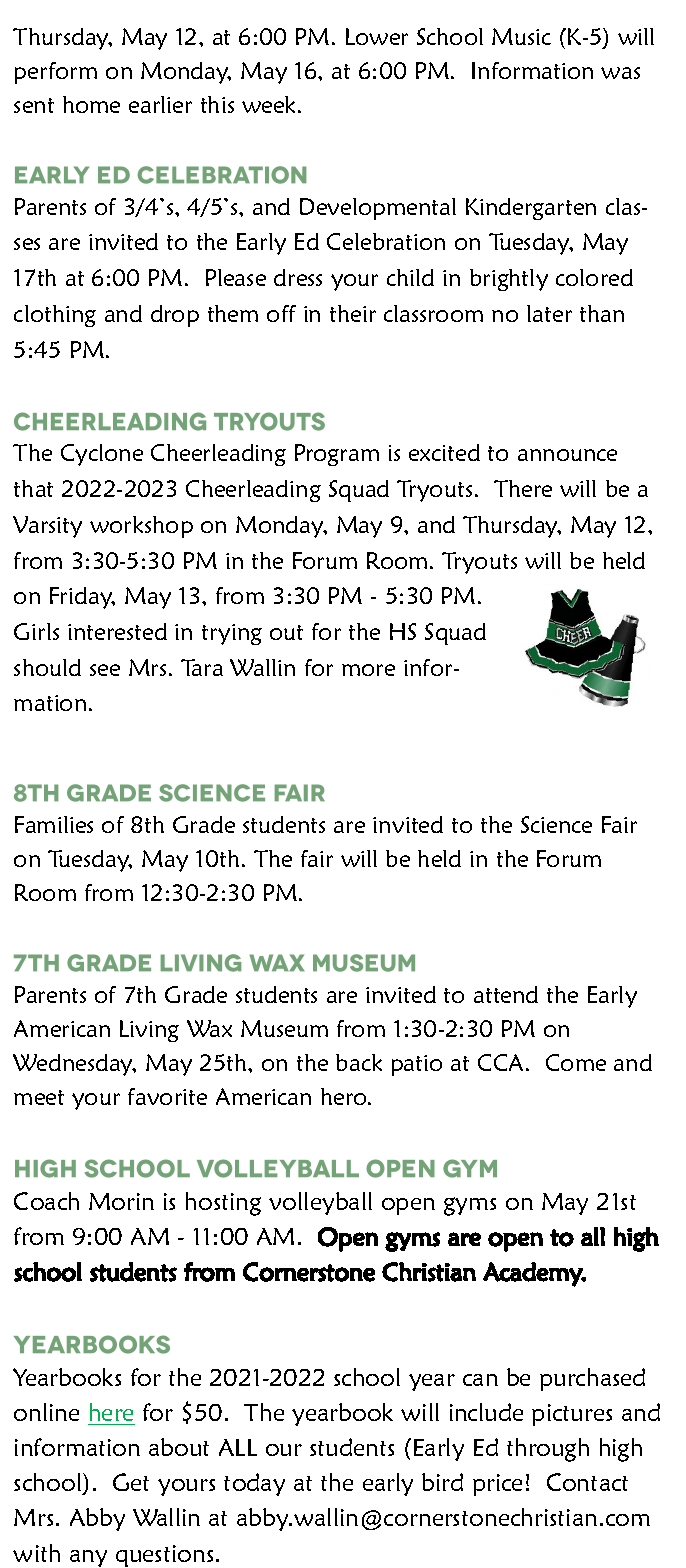 This document has width=686, height=1568. What do you see at coordinates (105, 670) in the document?
I see `see` at bounding box center [105, 670].
